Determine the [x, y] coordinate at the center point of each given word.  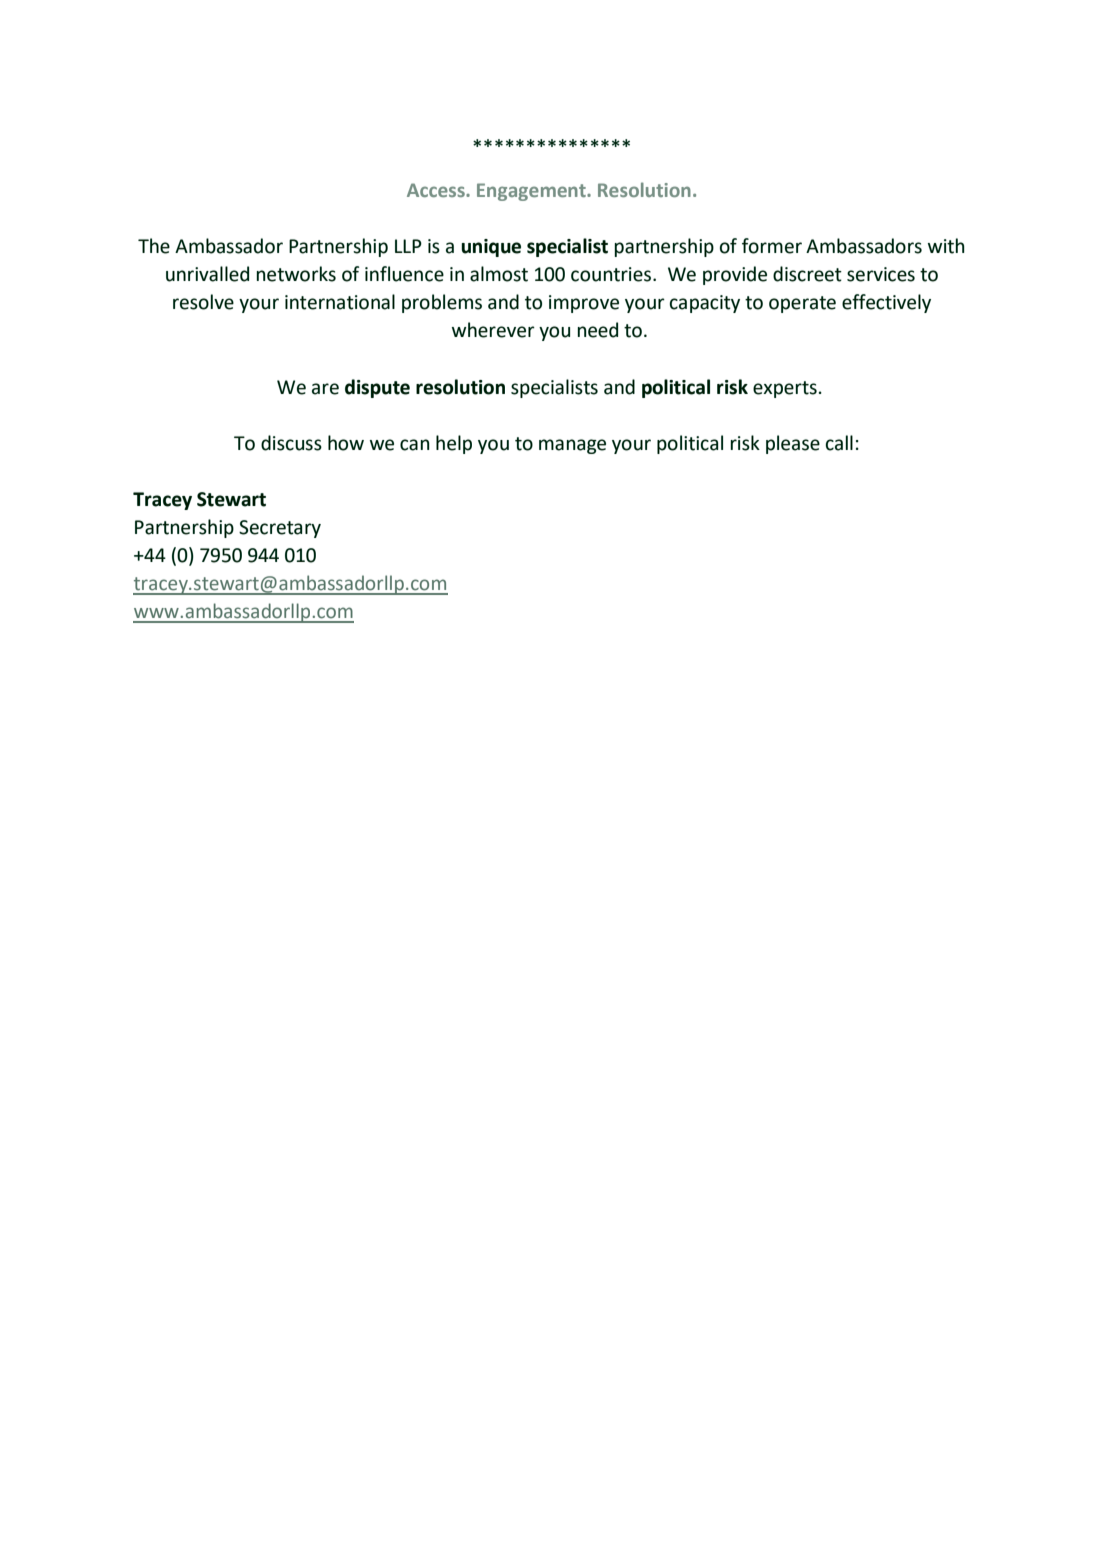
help [454, 444]
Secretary [280, 529]
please [793, 444]
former [772, 246]
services [881, 274]
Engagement [532, 192]
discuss [291, 443]
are [325, 389]
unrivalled [207, 274]
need [598, 330]
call [839, 443]
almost [499, 274]
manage [572, 446]
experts [785, 389]
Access [437, 190]
